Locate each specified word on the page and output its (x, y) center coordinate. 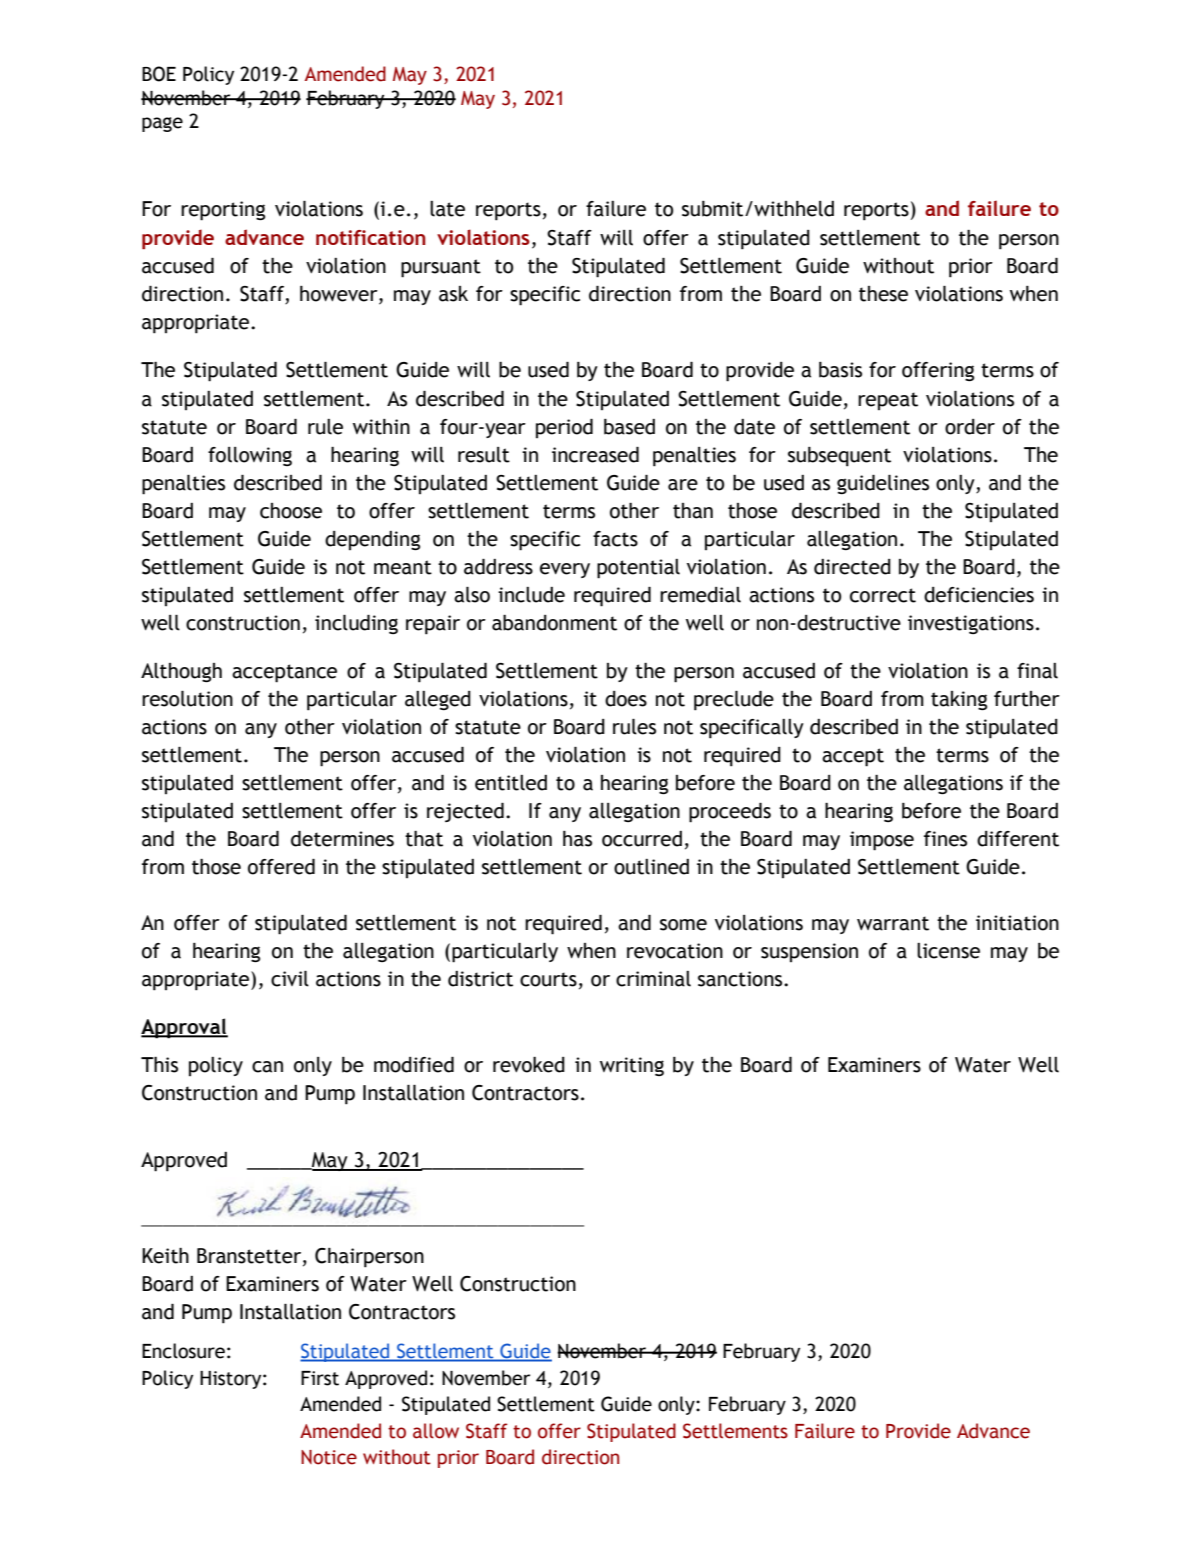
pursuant (441, 268)
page (162, 124)
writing (632, 1066)
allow (436, 1431)
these (883, 294)
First (320, 1378)
